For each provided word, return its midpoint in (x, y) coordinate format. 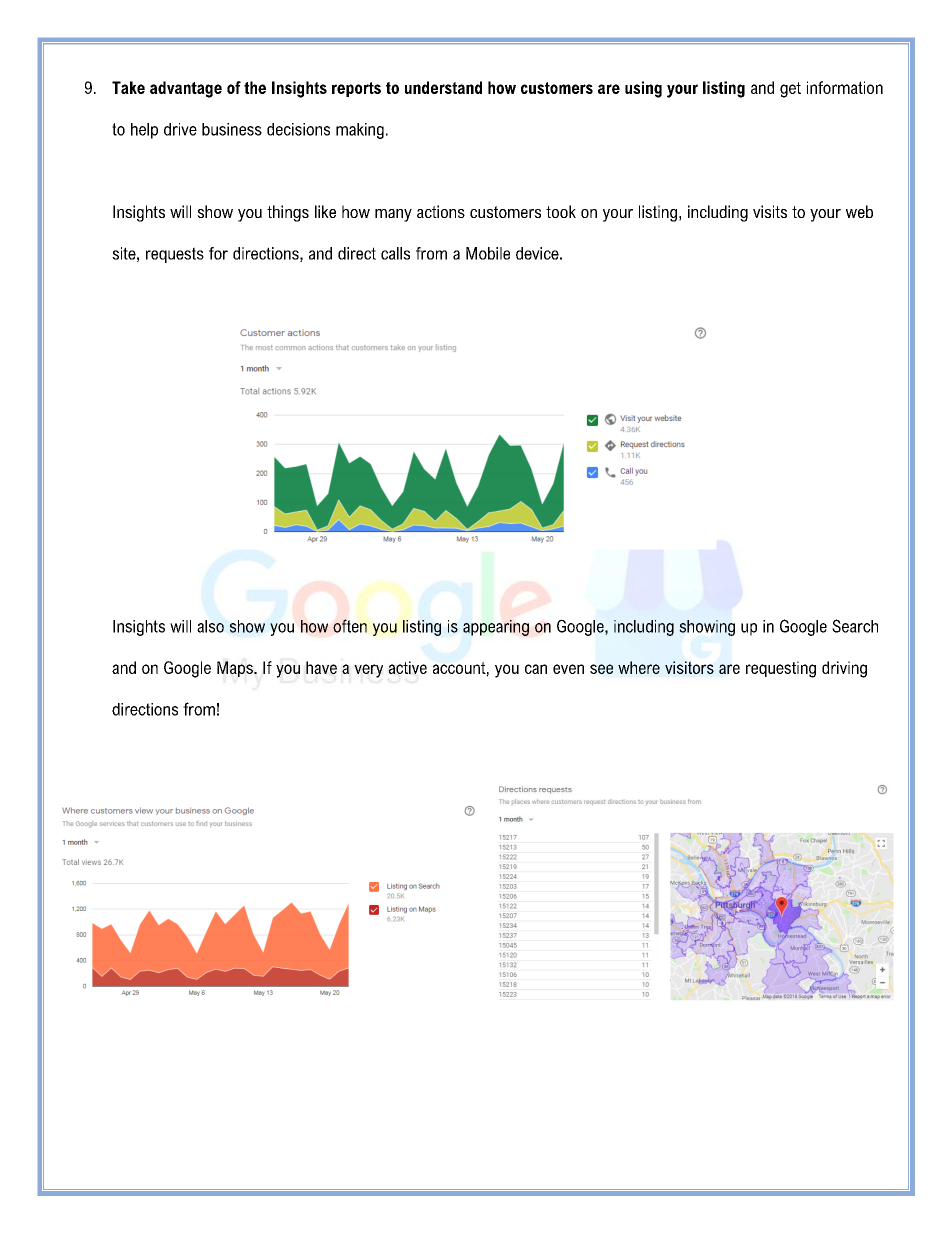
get (790, 90)
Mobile (488, 253)
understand (443, 87)
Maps (236, 669)
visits (770, 211)
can (536, 669)
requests (175, 255)
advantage (186, 89)
